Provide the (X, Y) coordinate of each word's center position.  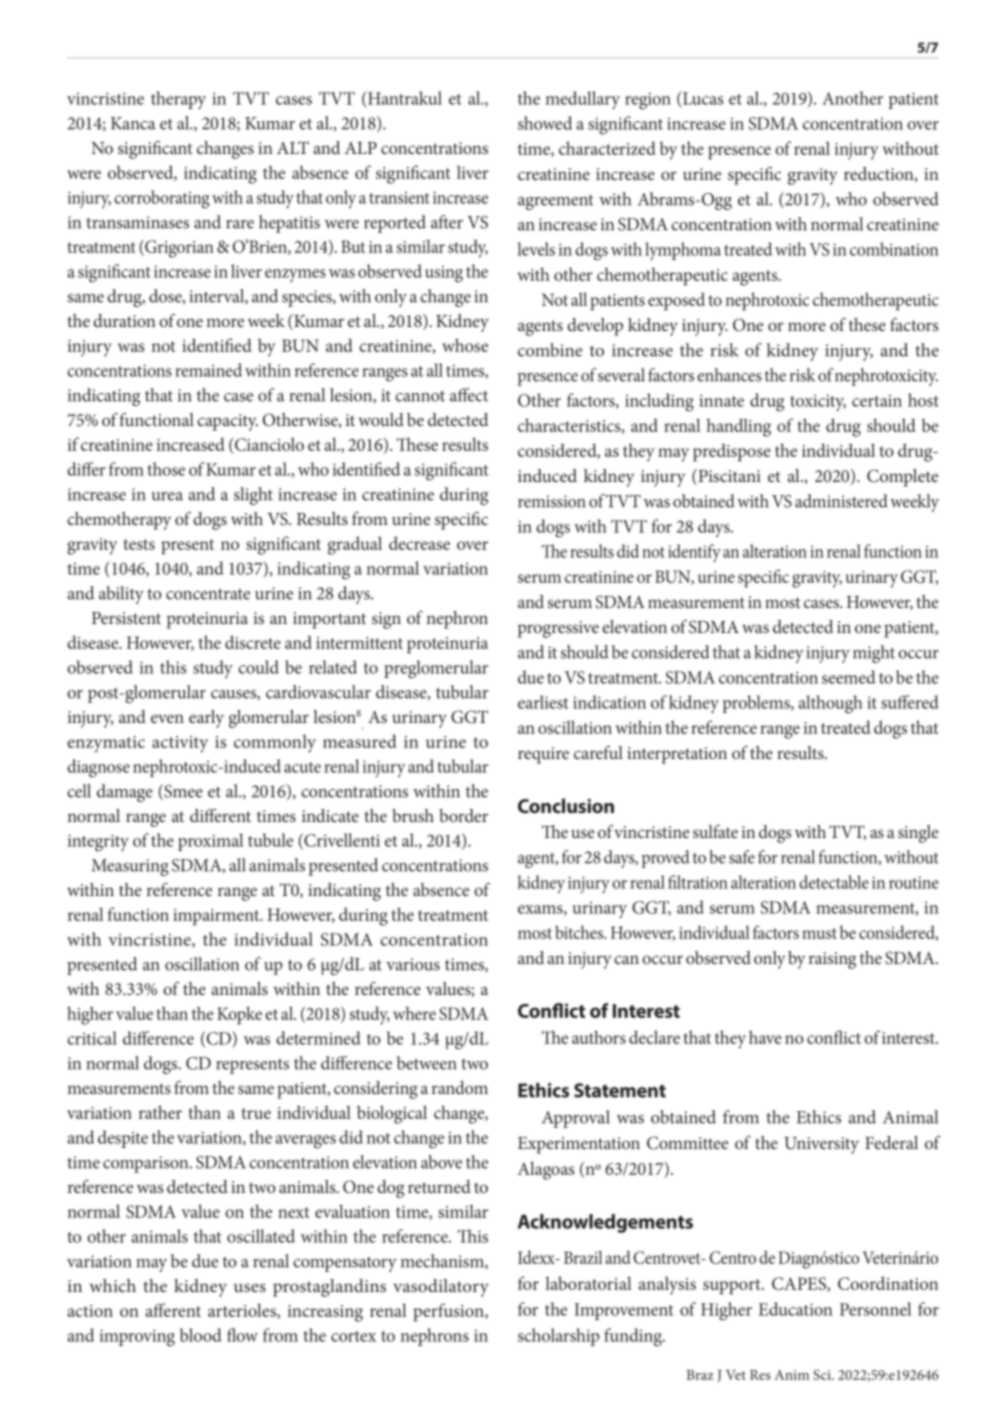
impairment (217, 917)
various (413, 964)
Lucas (702, 98)
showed (545, 123)
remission (551, 501)
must (819, 933)
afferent (173, 1310)
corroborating (162, 199)
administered (841, 501)
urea (167, 496)
